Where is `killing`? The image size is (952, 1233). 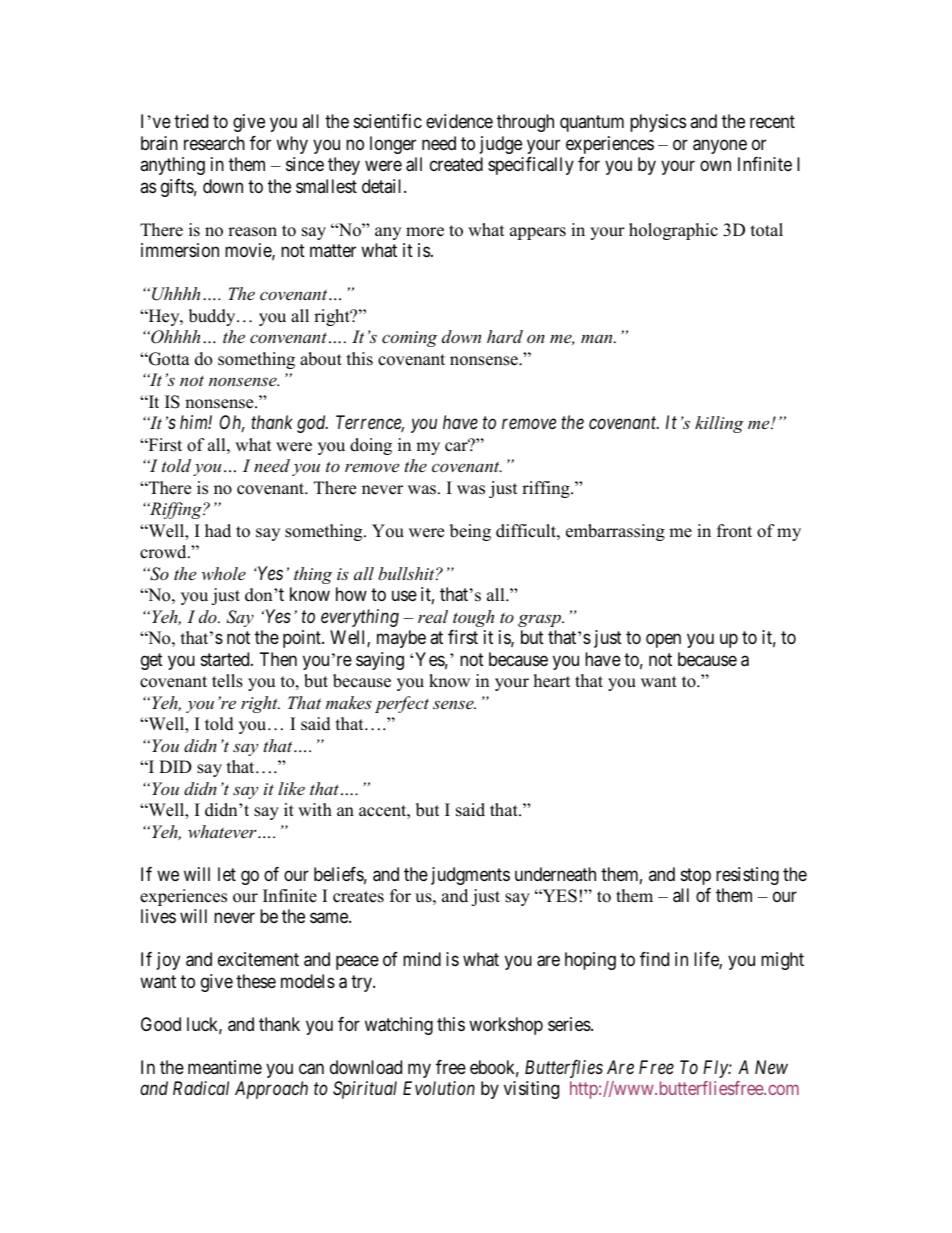 killing is located at coordinates (719, 424).
